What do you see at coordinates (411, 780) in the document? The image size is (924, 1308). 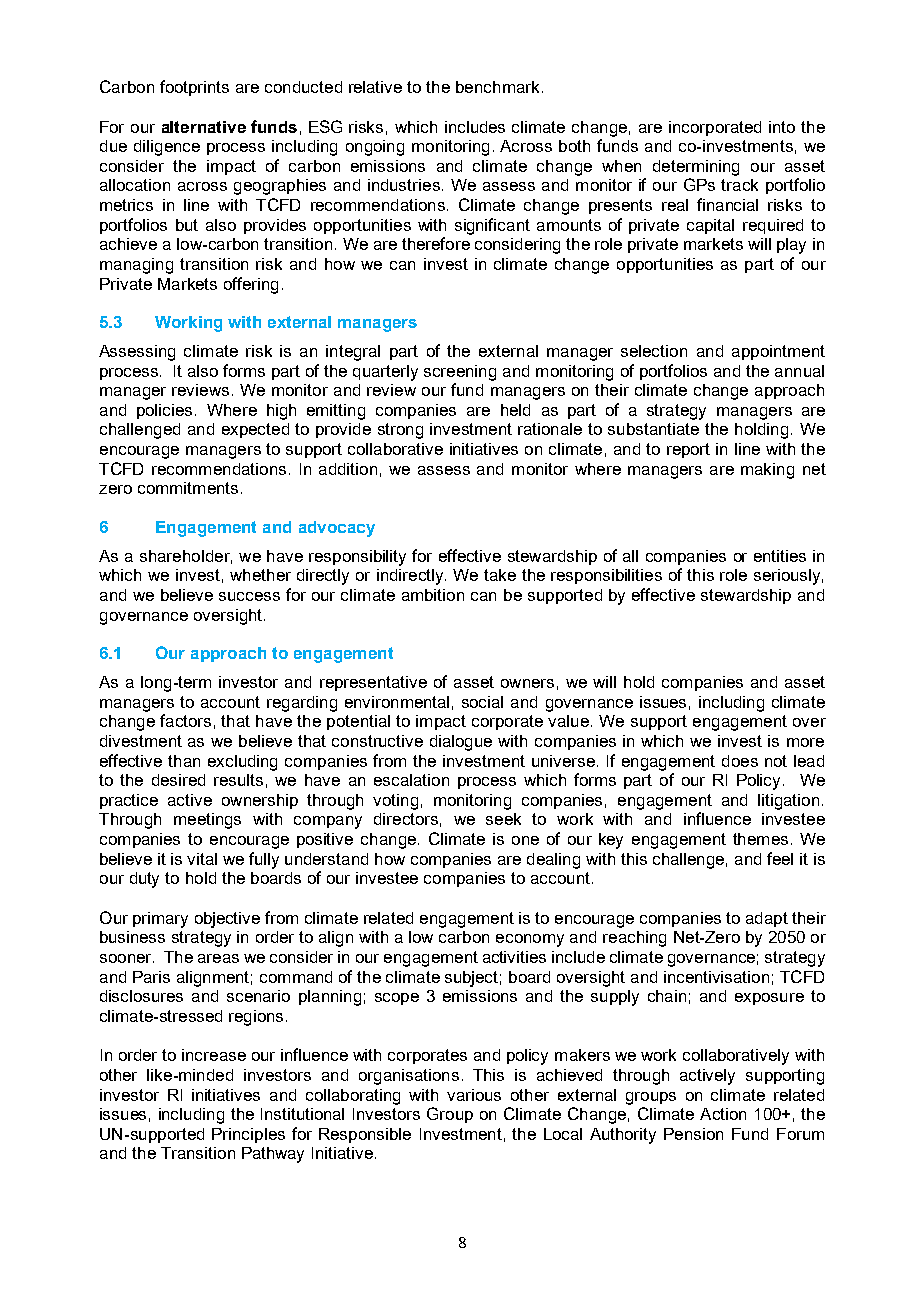 I see `escalation` at bounding box center [411, 780].
